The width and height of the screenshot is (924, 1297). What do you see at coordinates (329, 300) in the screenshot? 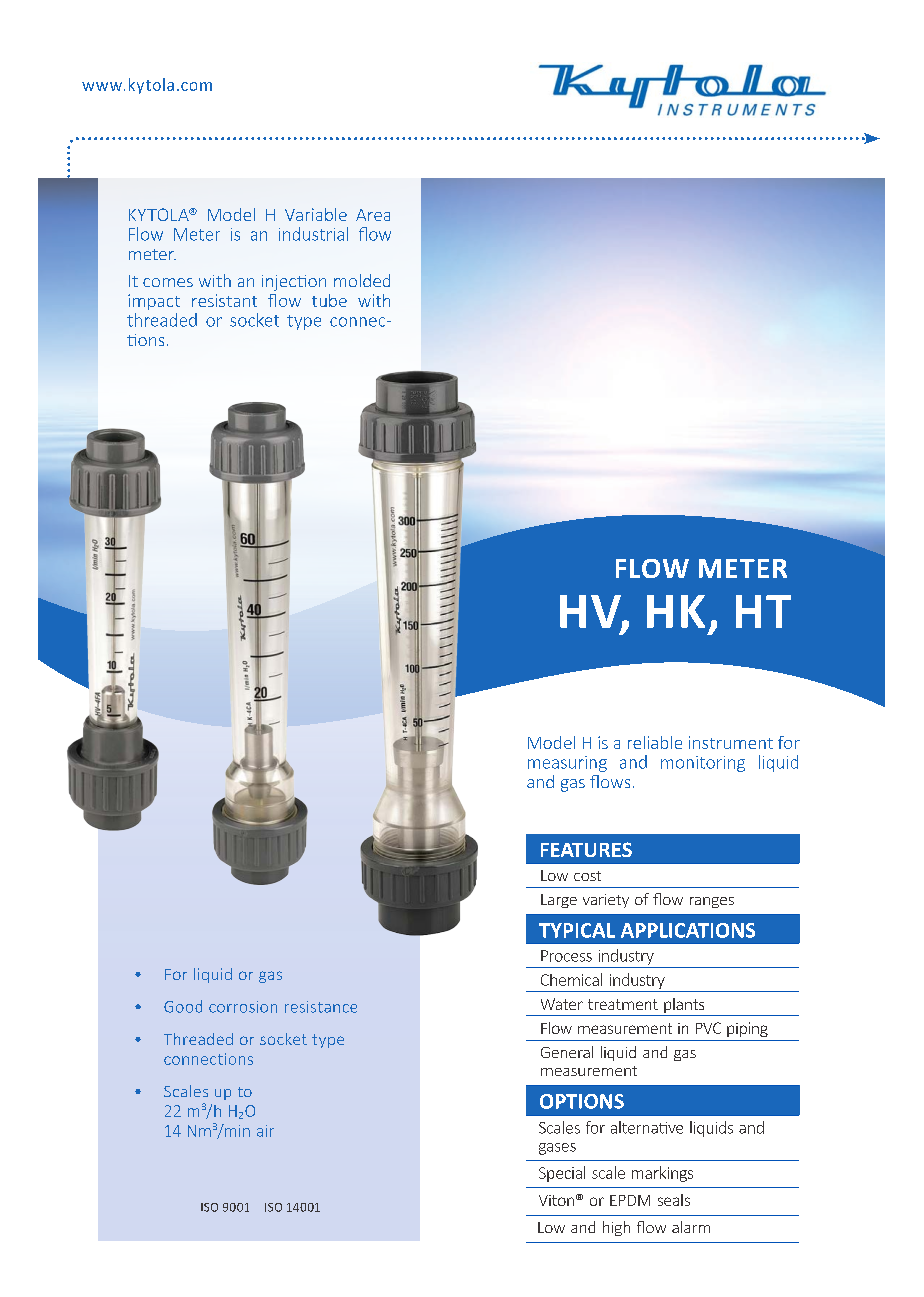
I see `tube` at bounding box center [329, 300].
